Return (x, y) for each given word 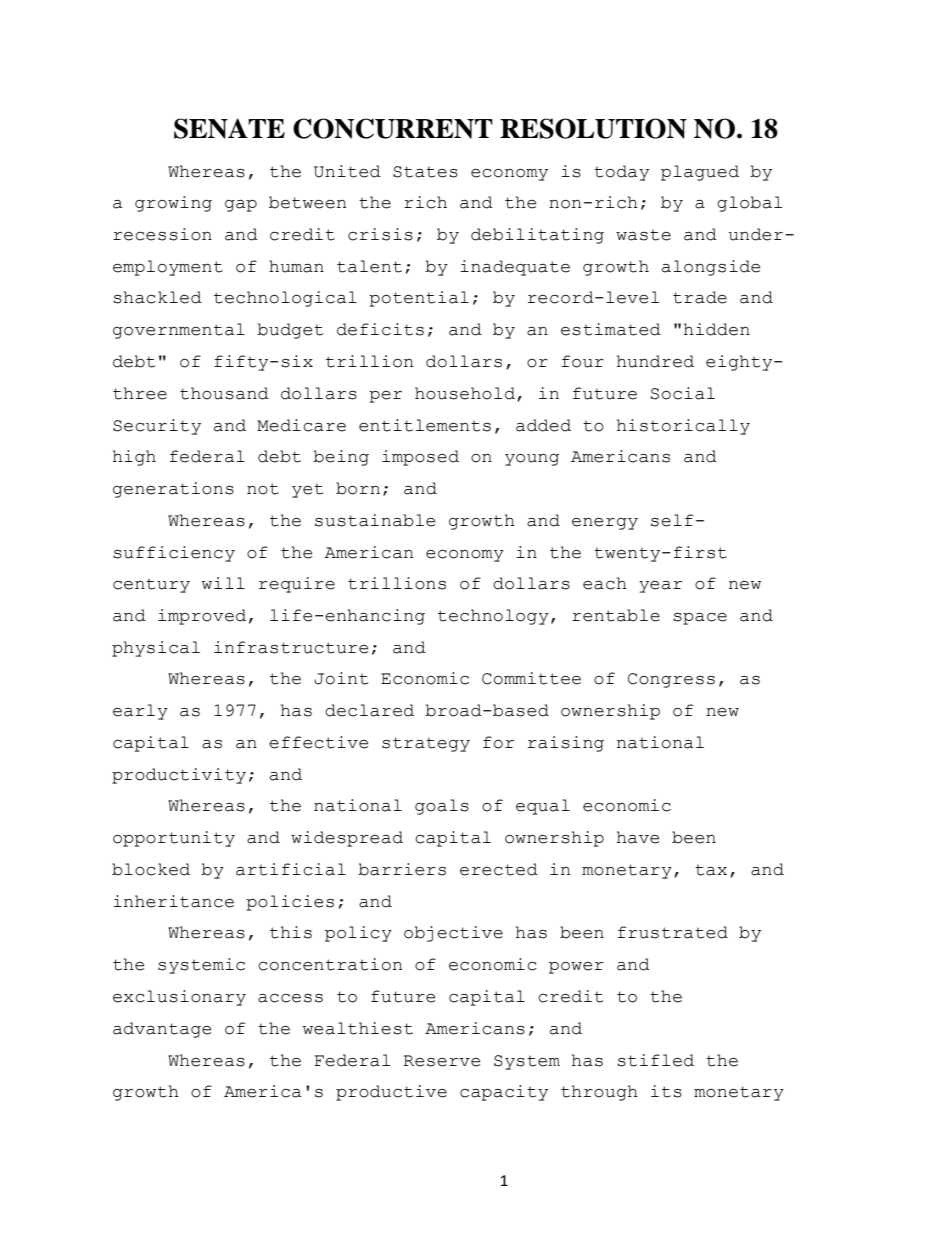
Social (683, 393)
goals (442, 807)
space (700, 619)
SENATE (229, 128)
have (638, 837)
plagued (700, 173)
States (425, 172)
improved (202, 617)
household (465, 393)
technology (493, 617)
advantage (162, 1030)
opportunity (174, 839)
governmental (179, 331)
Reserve (441, 1061)
